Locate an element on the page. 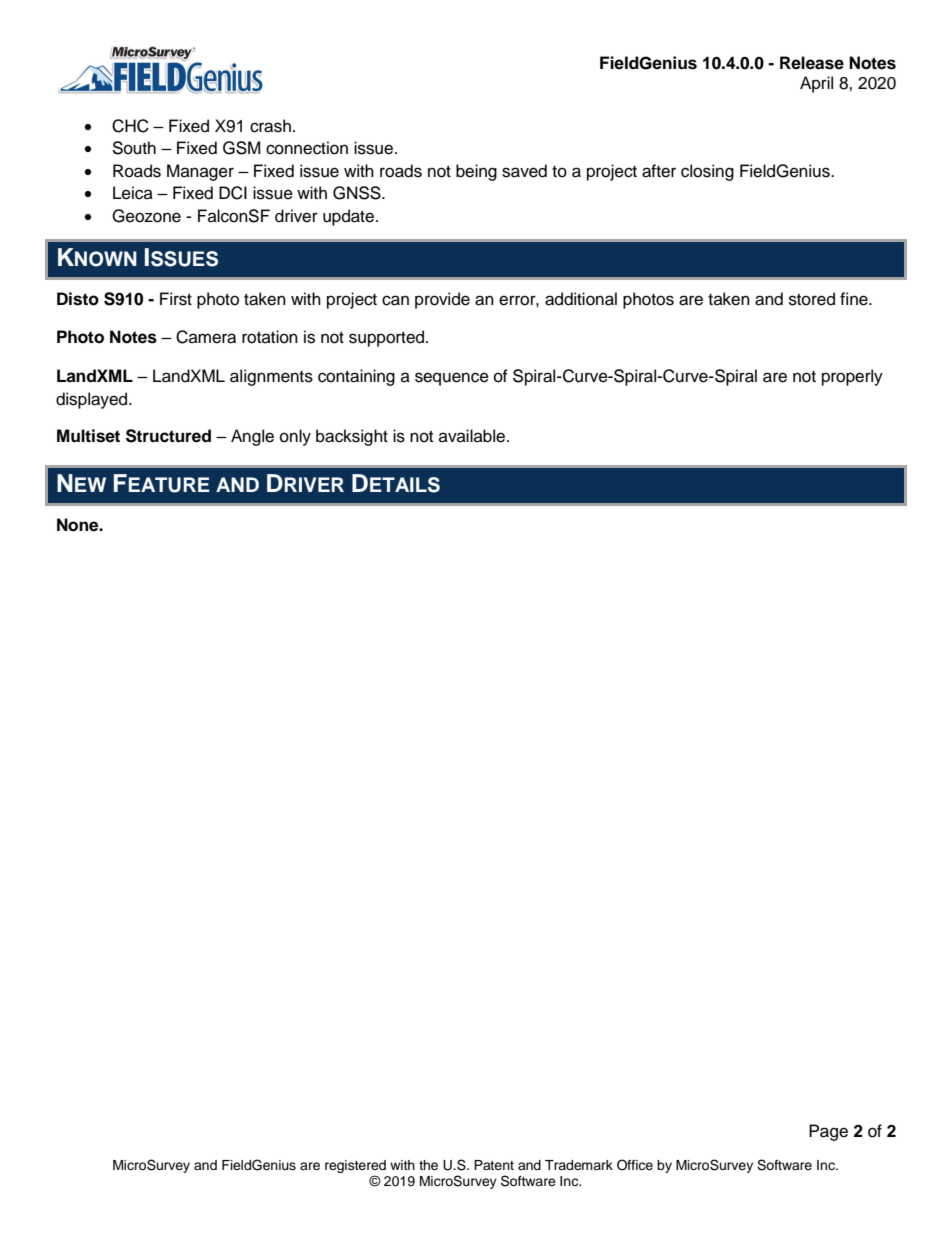  Angle is located at coordinates (252, 437).
